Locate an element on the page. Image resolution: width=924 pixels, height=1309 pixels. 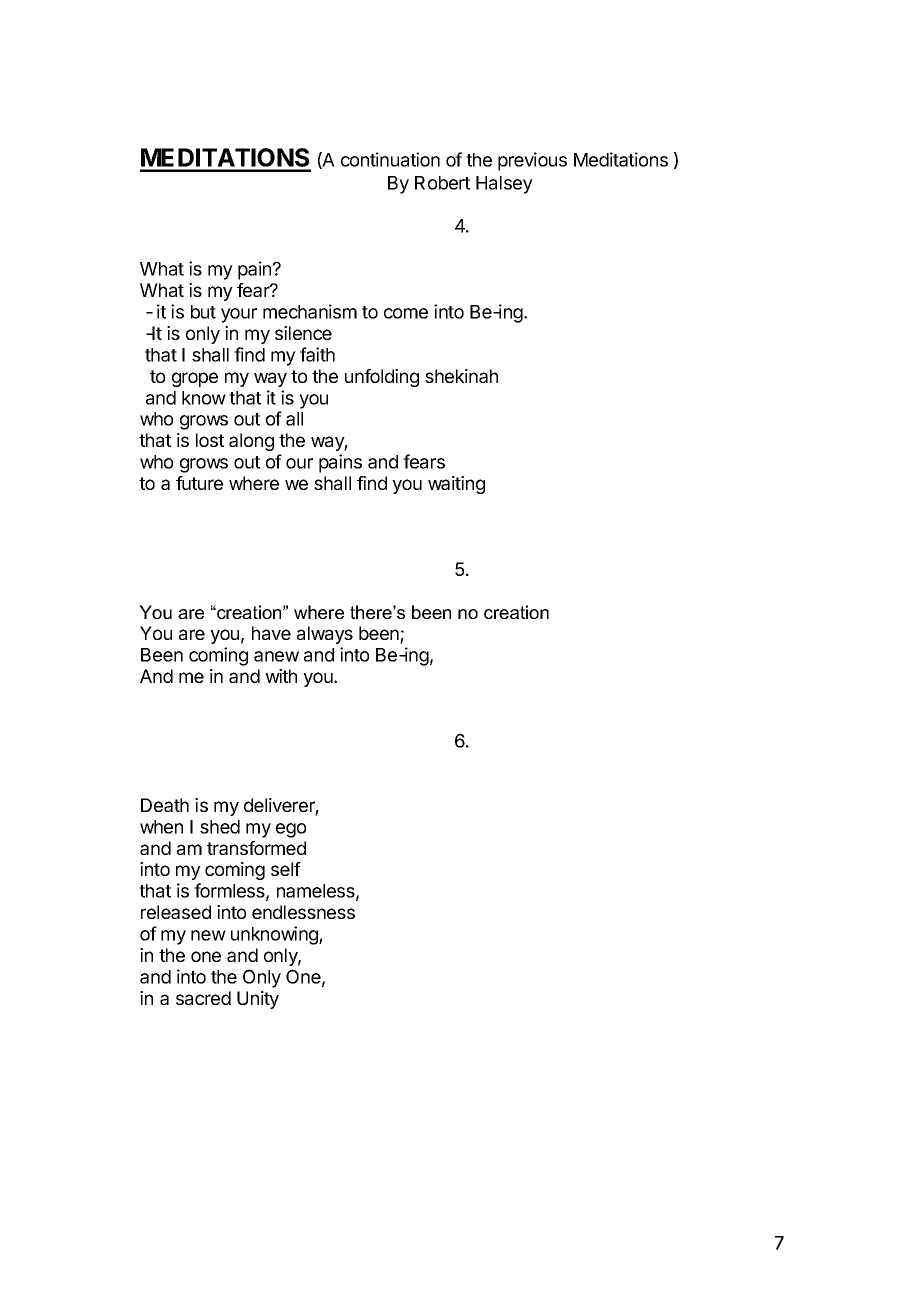
waiting is located at coordinates (456, 485).
